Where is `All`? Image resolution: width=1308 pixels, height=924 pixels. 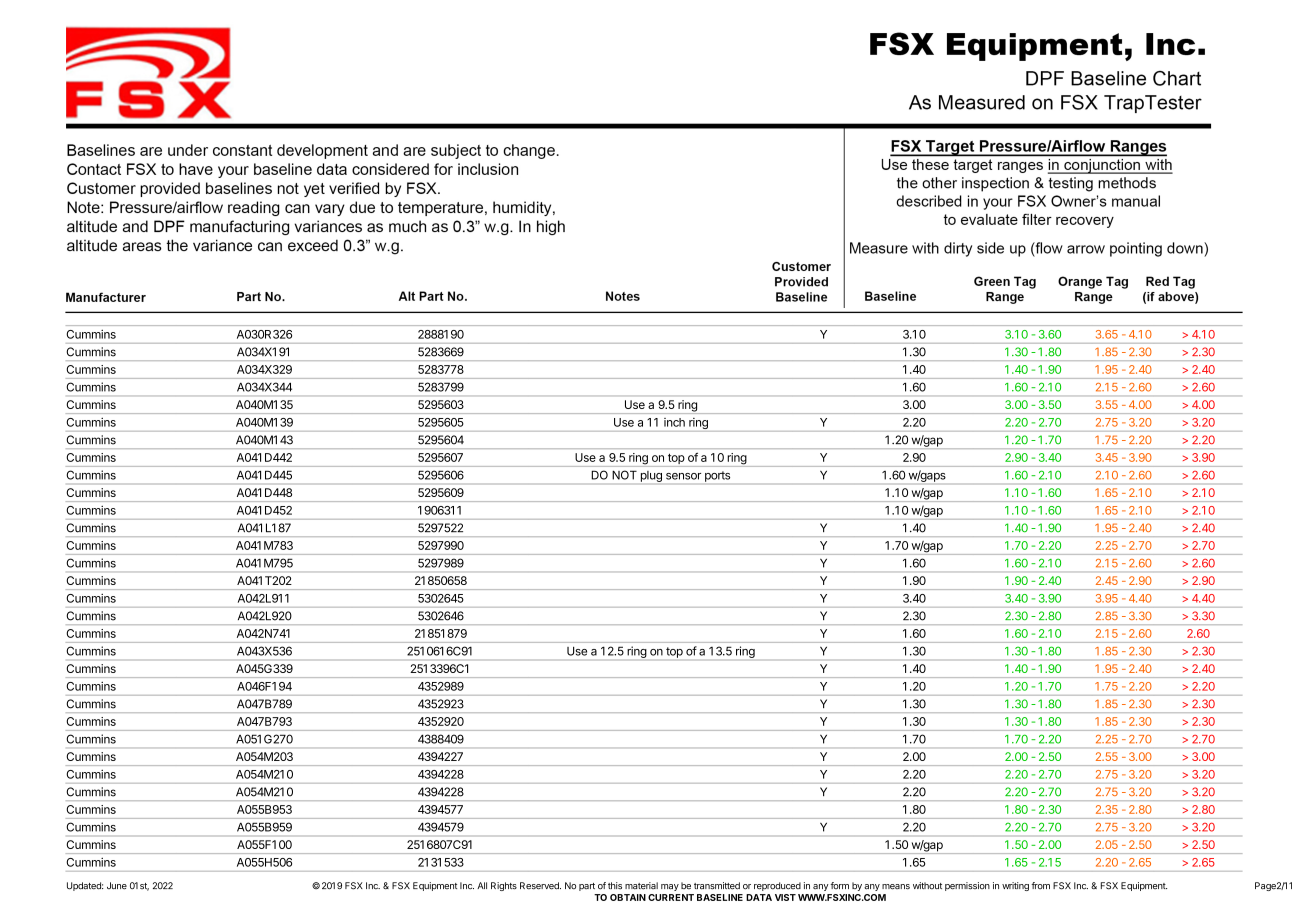 All is located at coordinates (482, 885).
